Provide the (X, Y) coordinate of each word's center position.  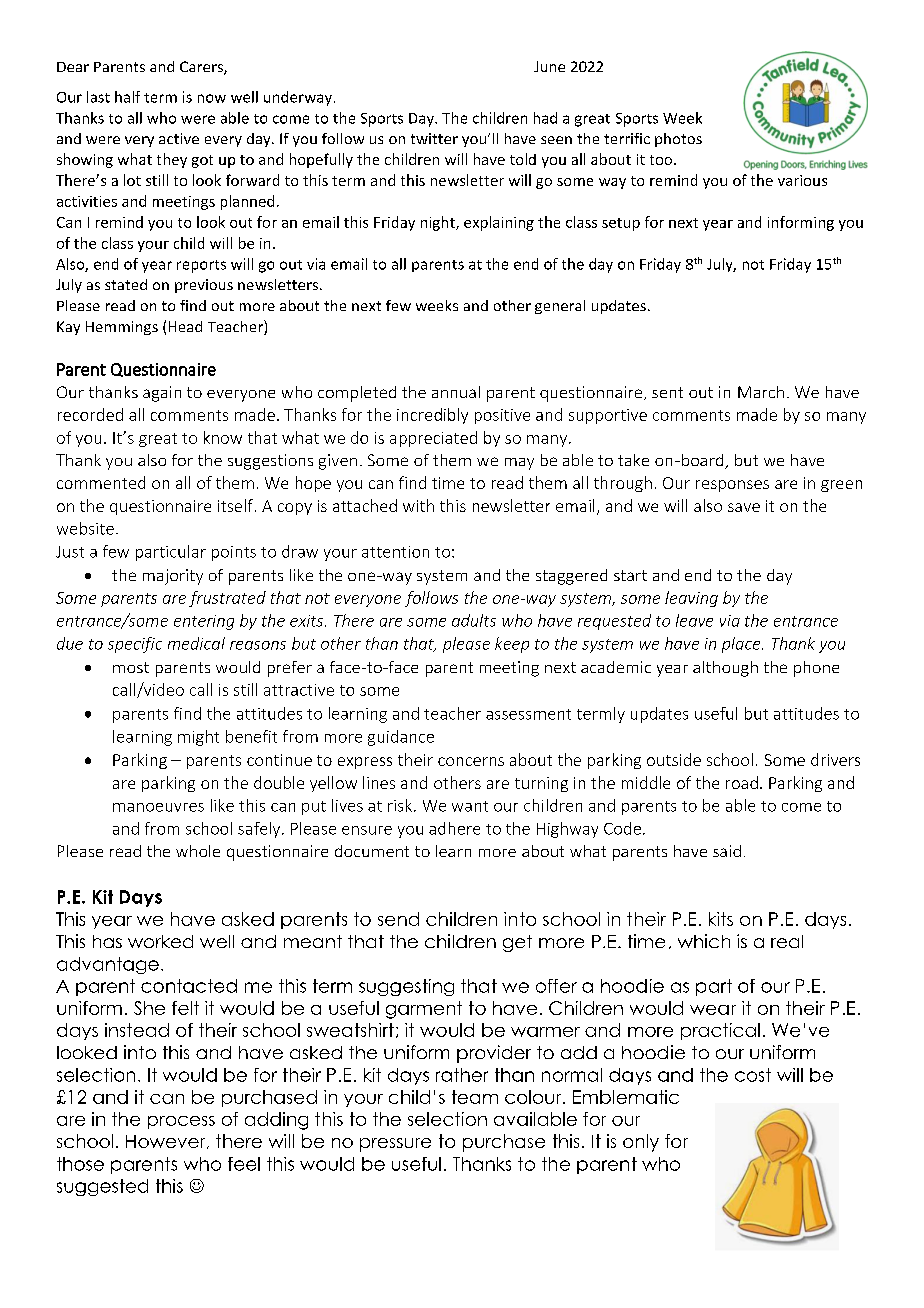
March (761, 392)
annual (456, 392)
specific (135, 645)
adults (474, 620)
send (398, 919)
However (167, 1142)
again (162, 394)
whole (198, 851)
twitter (434, 138)
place (742, 645)
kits (721, 919)
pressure (395, 1145)
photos (678, 140)
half (127, 97)
